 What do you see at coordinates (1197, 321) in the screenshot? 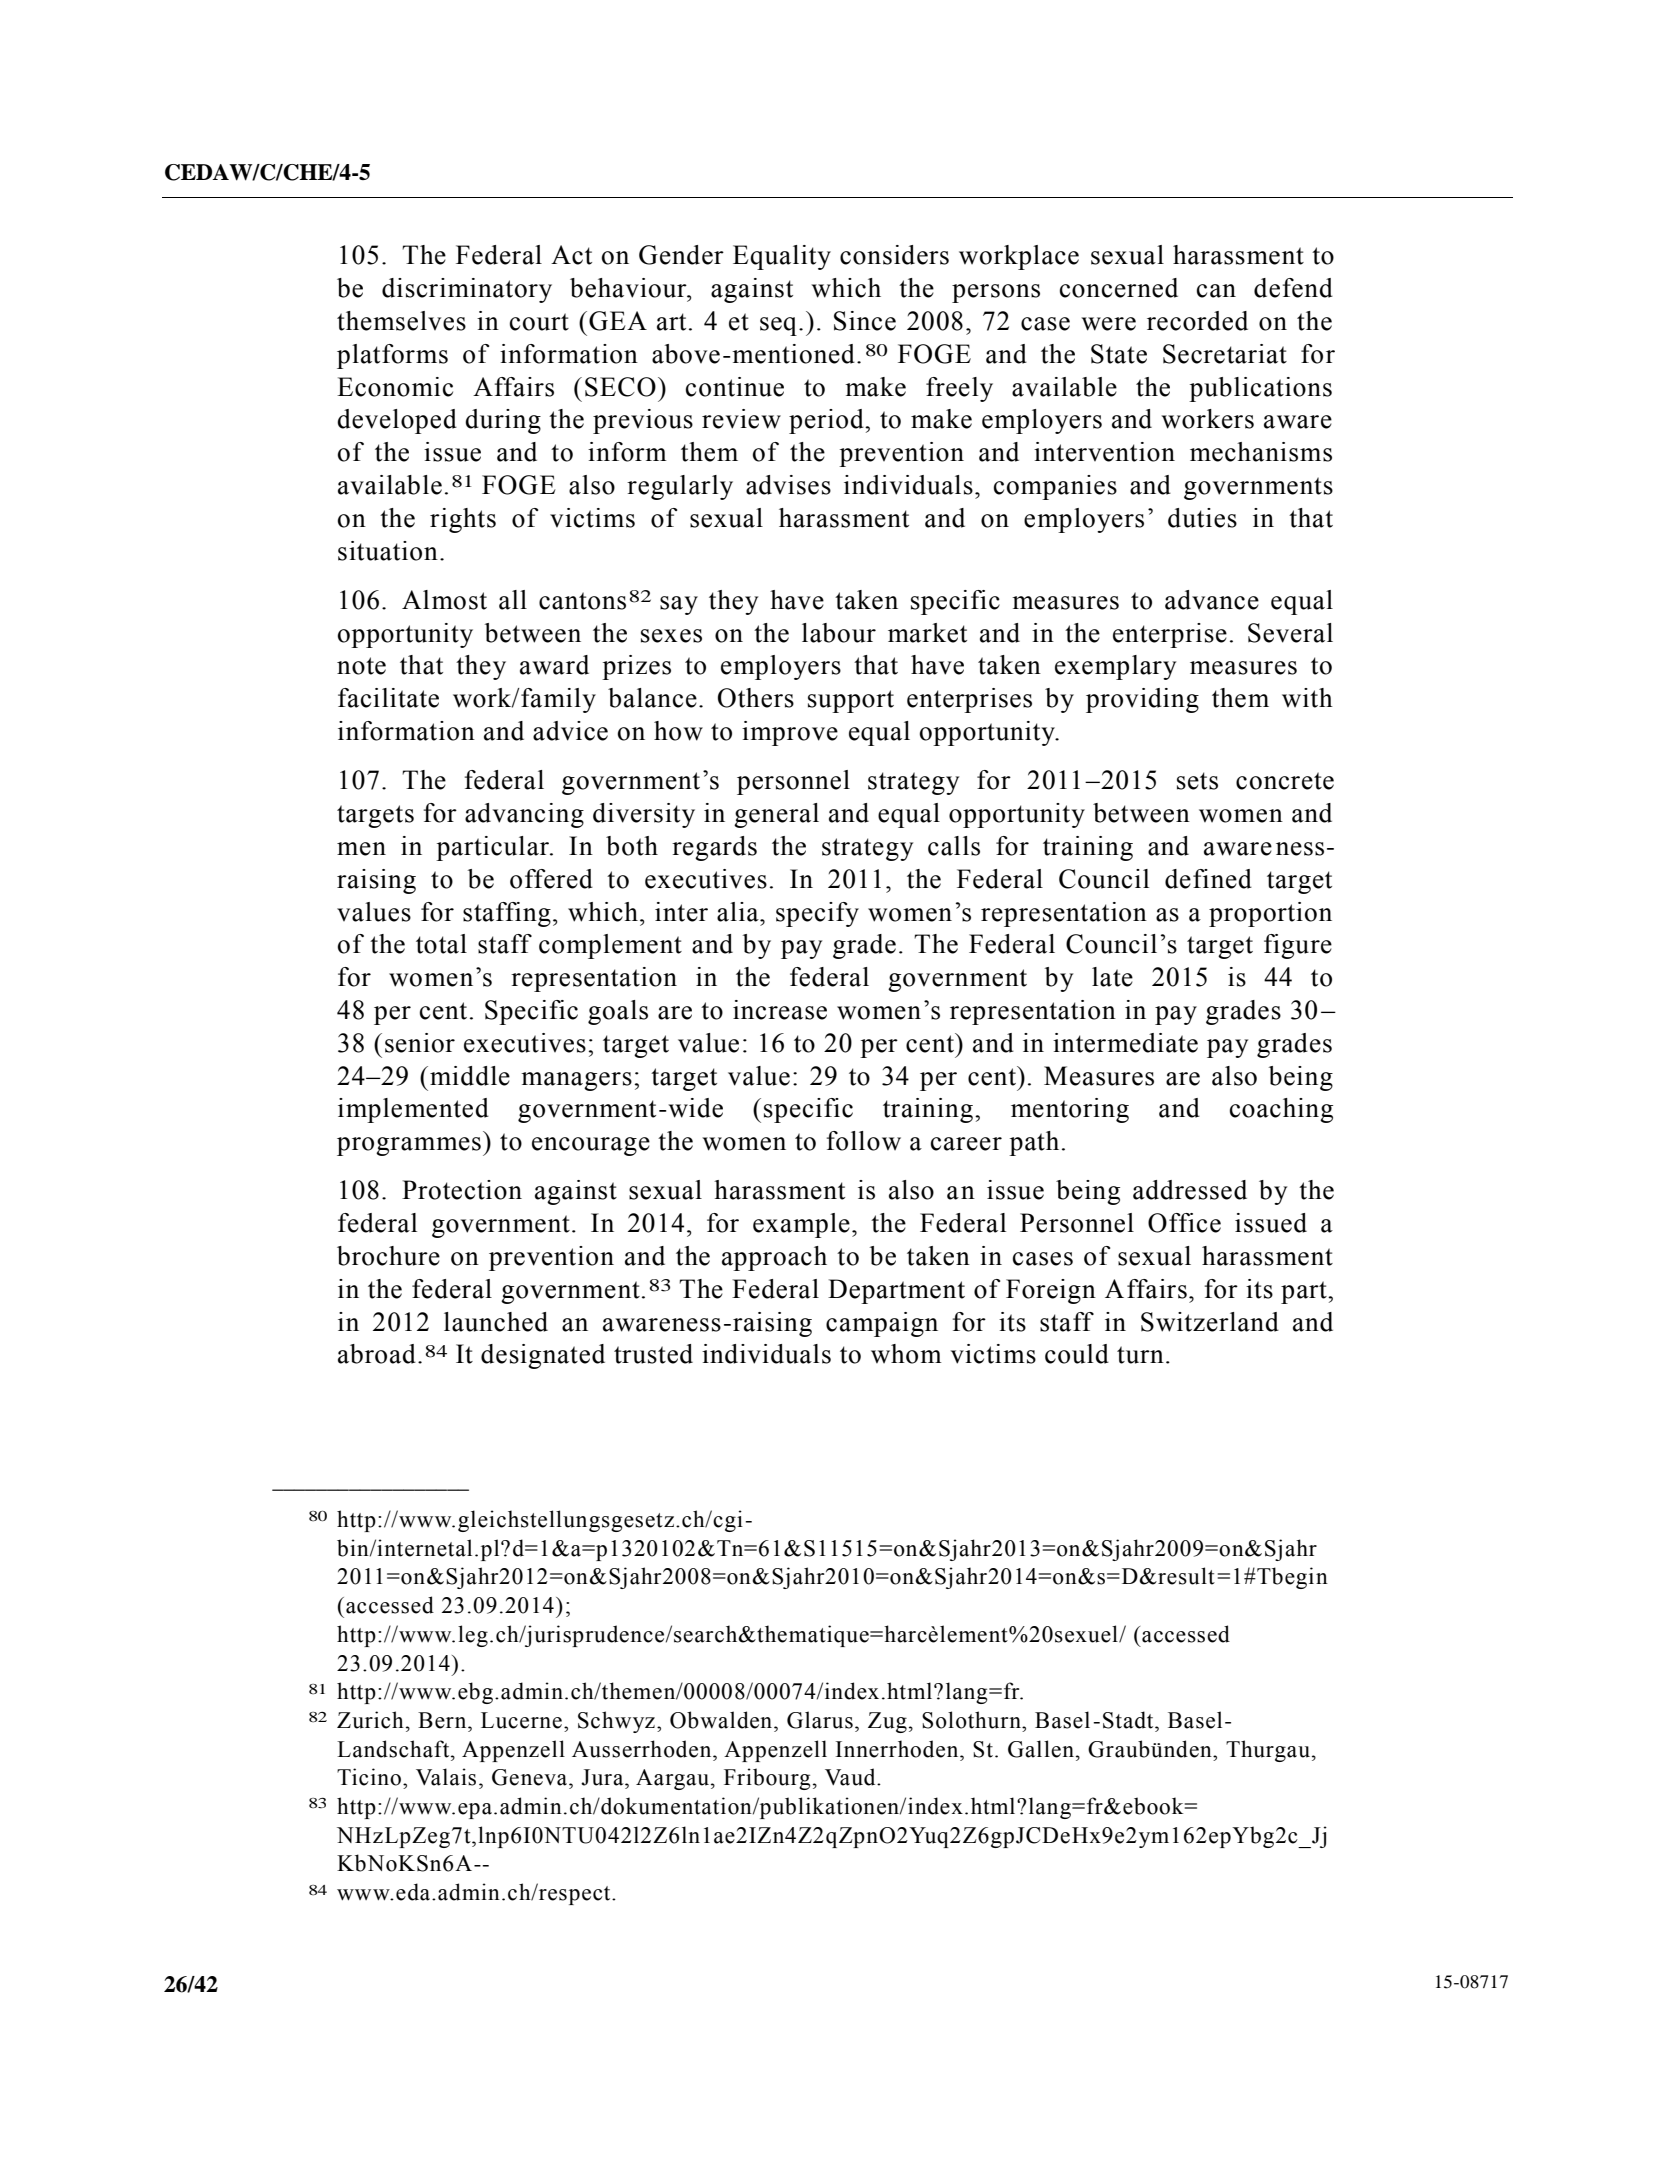
I see `recorded` at bounding box center [1197, 321].
